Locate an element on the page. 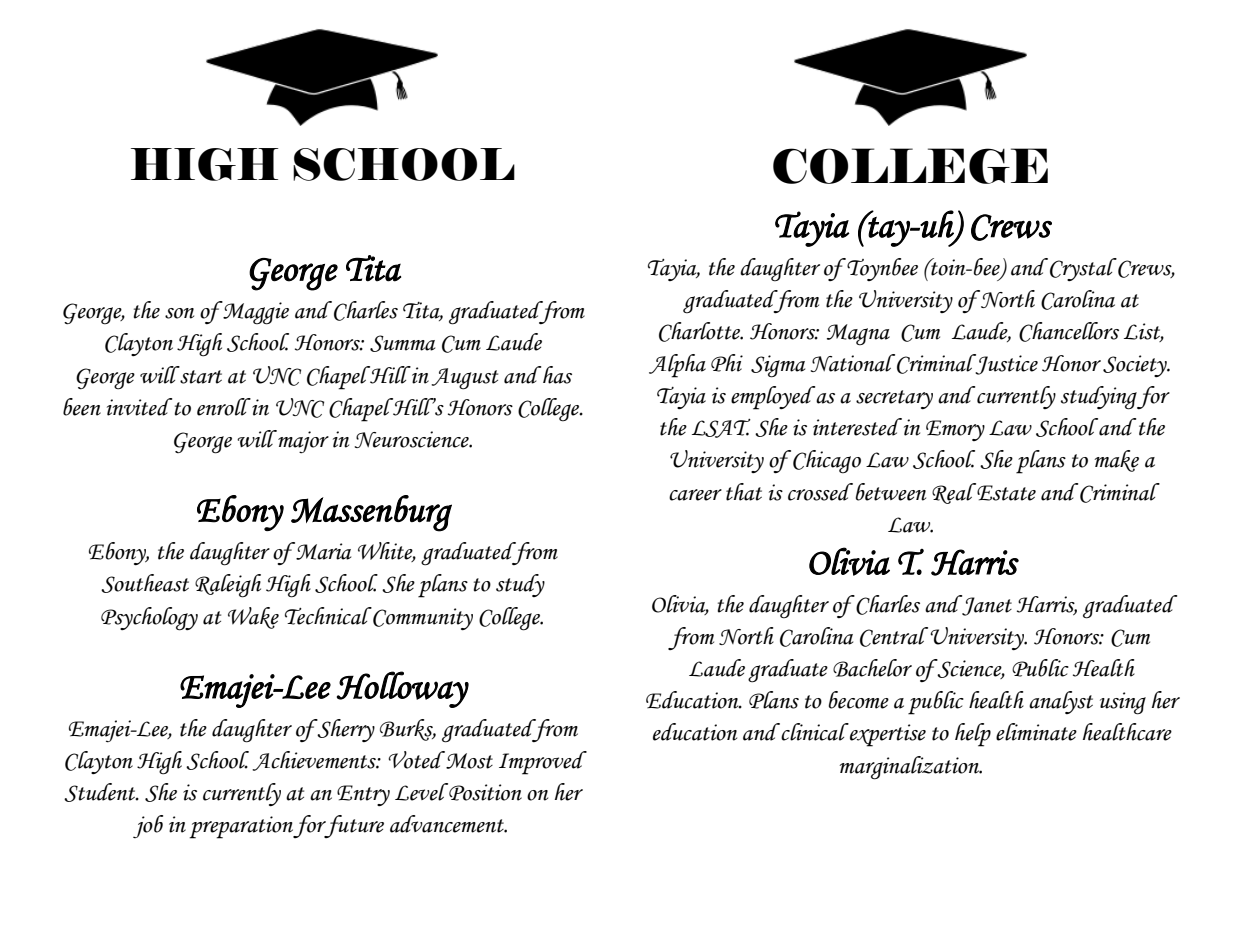 The height and width of the image is (952, 1233). Community is located at coordinates (422, 618).
